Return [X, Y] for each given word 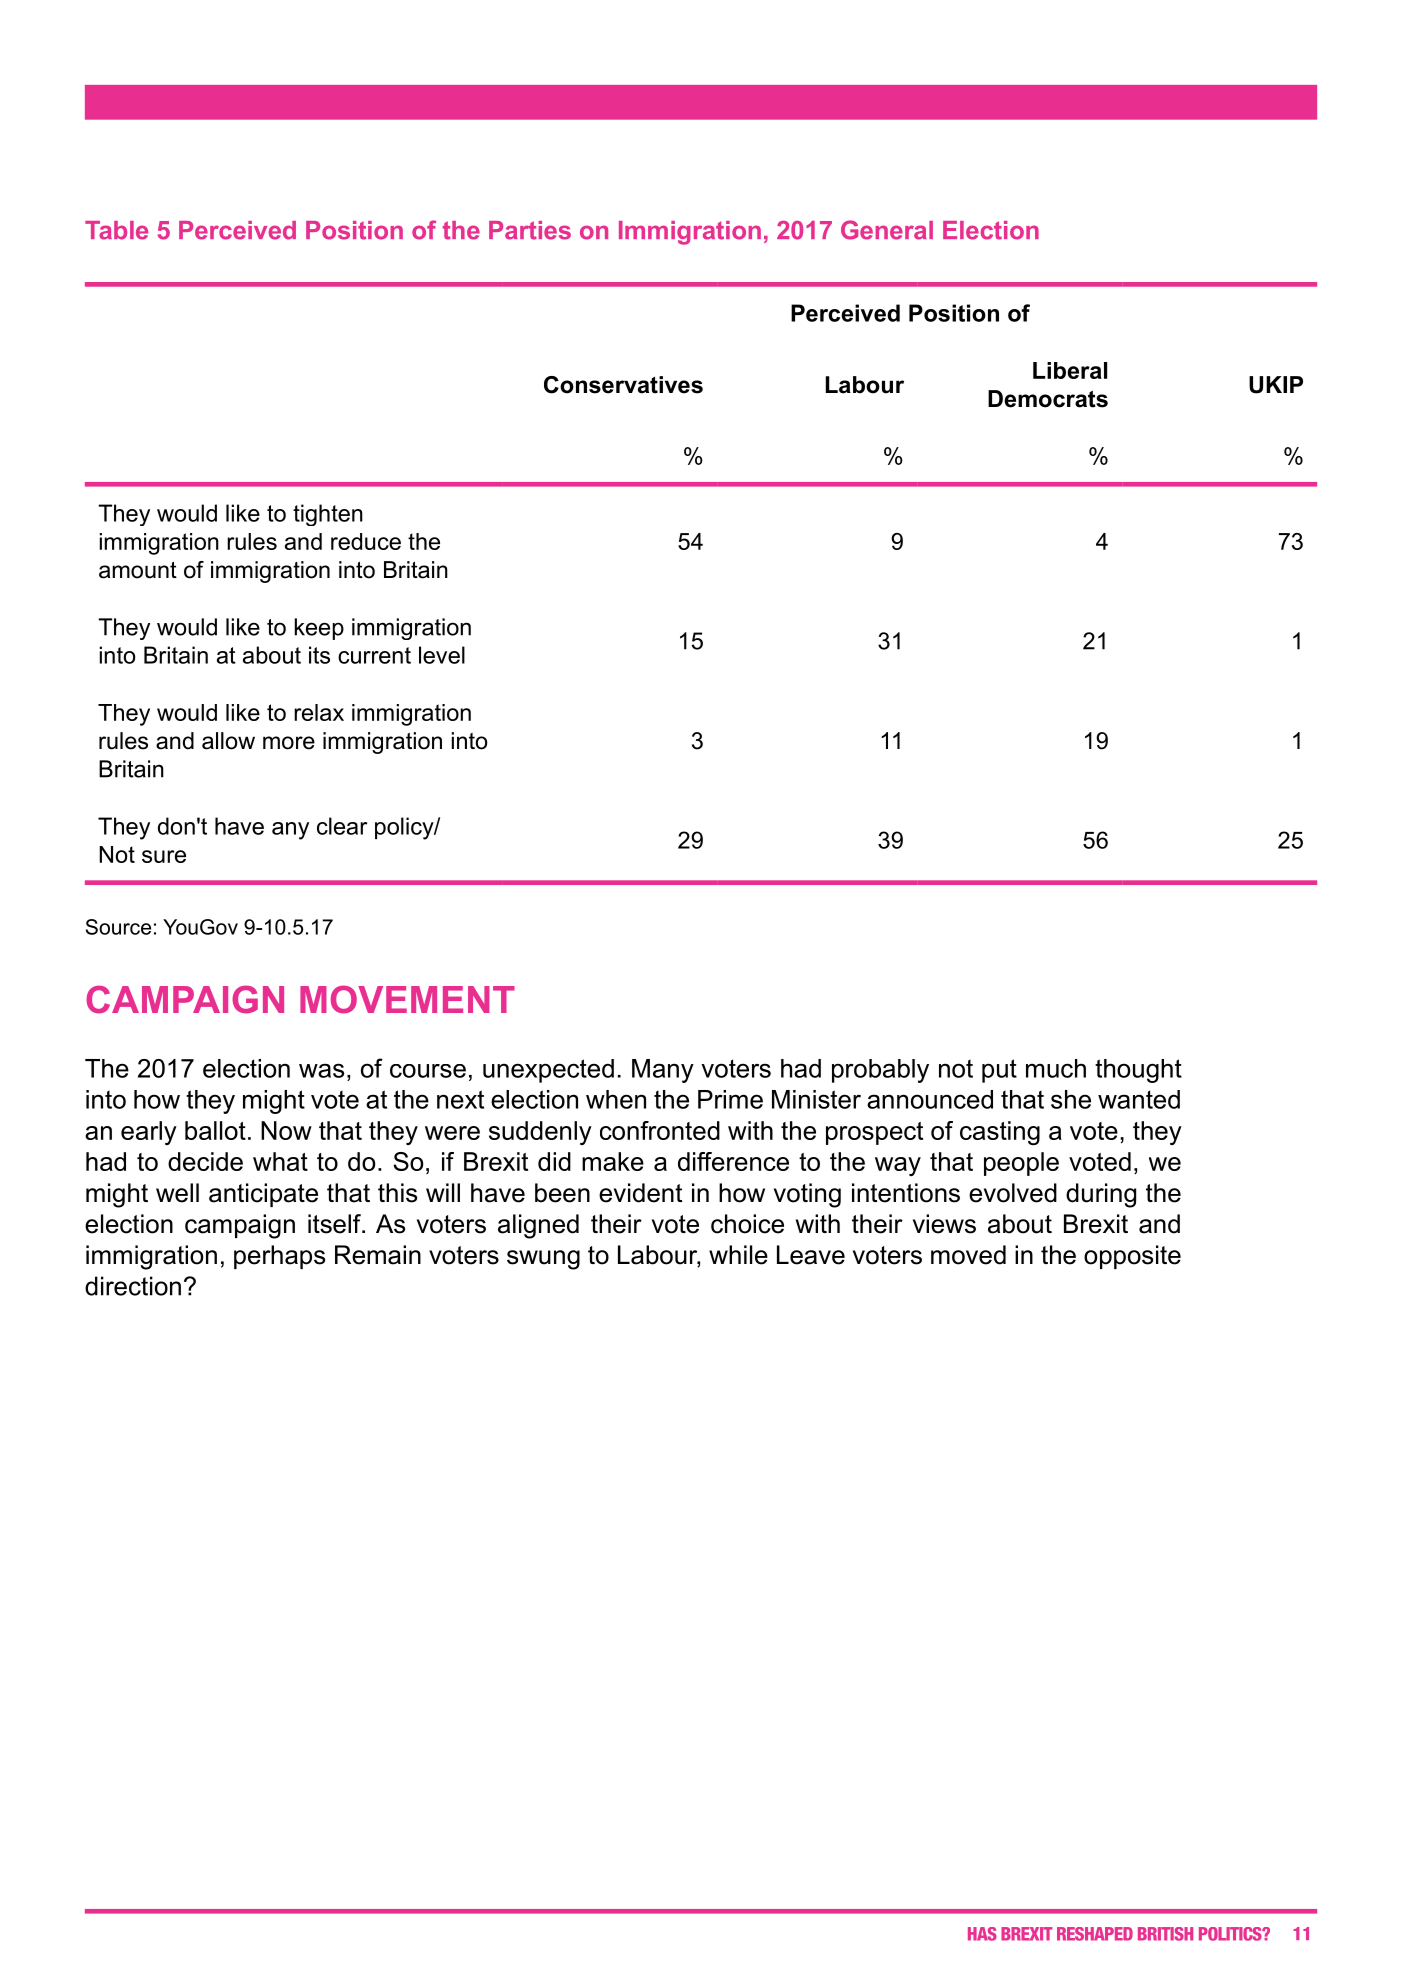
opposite [1132, 1257]
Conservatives [623, 385]
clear [342, 826]
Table [116, 230]
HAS [982, 1934]
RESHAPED [1095, 1934]
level [442, 655]
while [738, 1255]
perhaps [279, 1257]
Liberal [1070, 370]
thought [1138, 1071]
